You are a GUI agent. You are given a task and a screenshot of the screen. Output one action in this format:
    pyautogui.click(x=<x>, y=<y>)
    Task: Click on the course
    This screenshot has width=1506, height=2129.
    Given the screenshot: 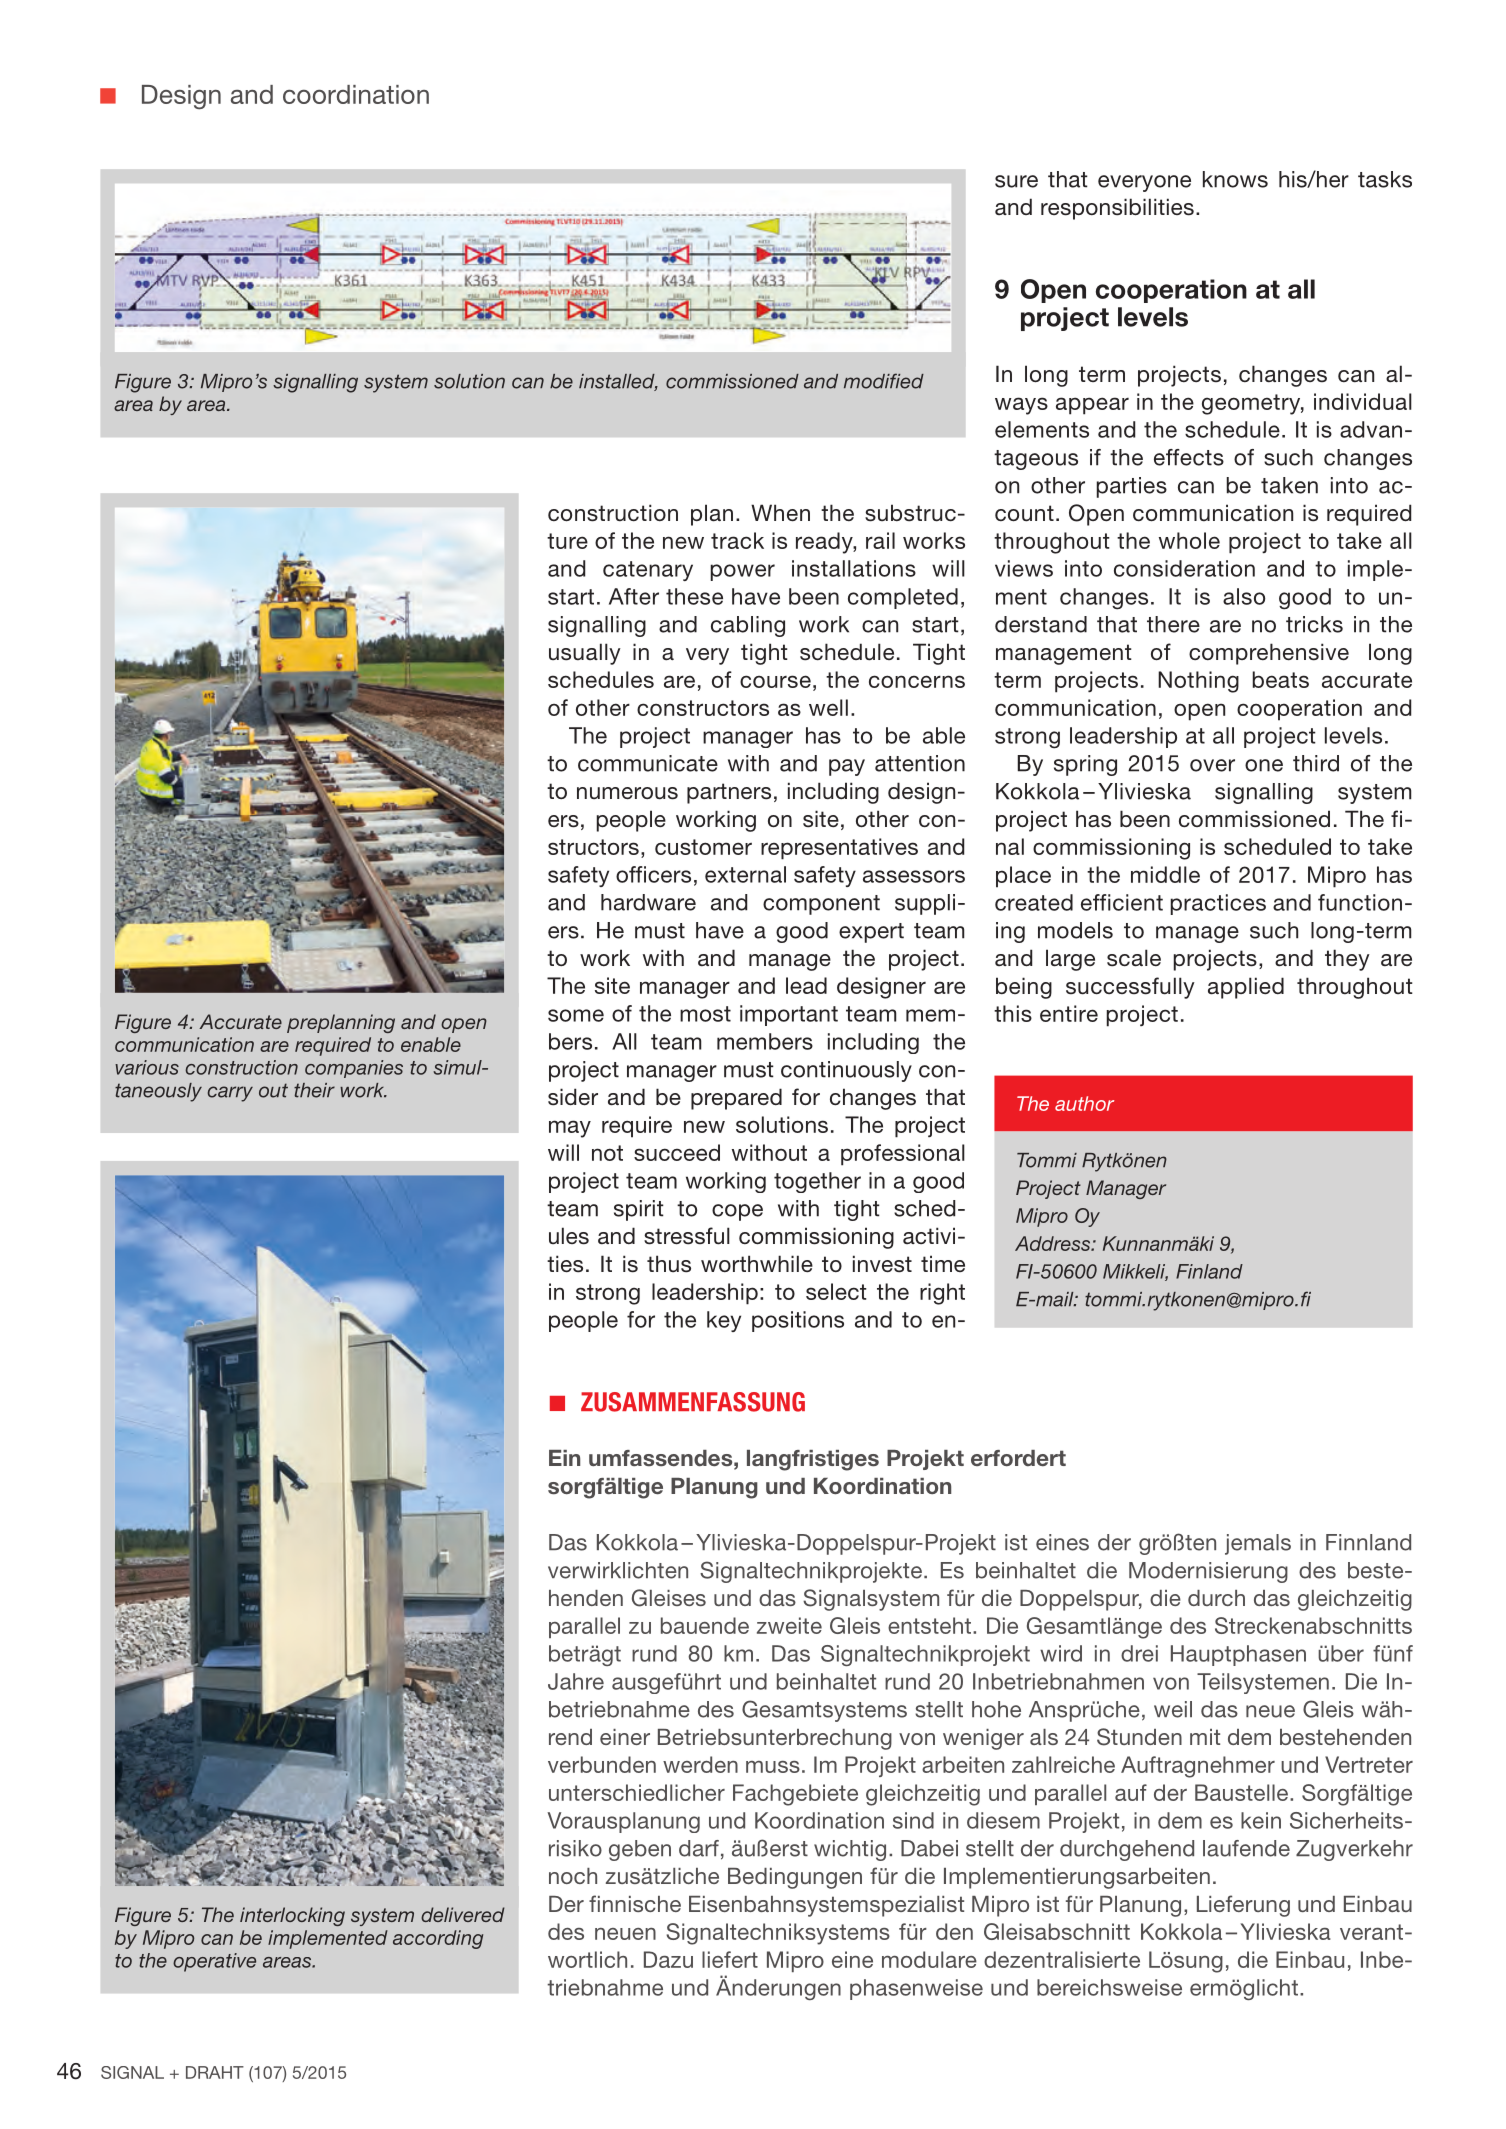 What is the action you would take?
    pyautogui.click(x=775, y=681)
